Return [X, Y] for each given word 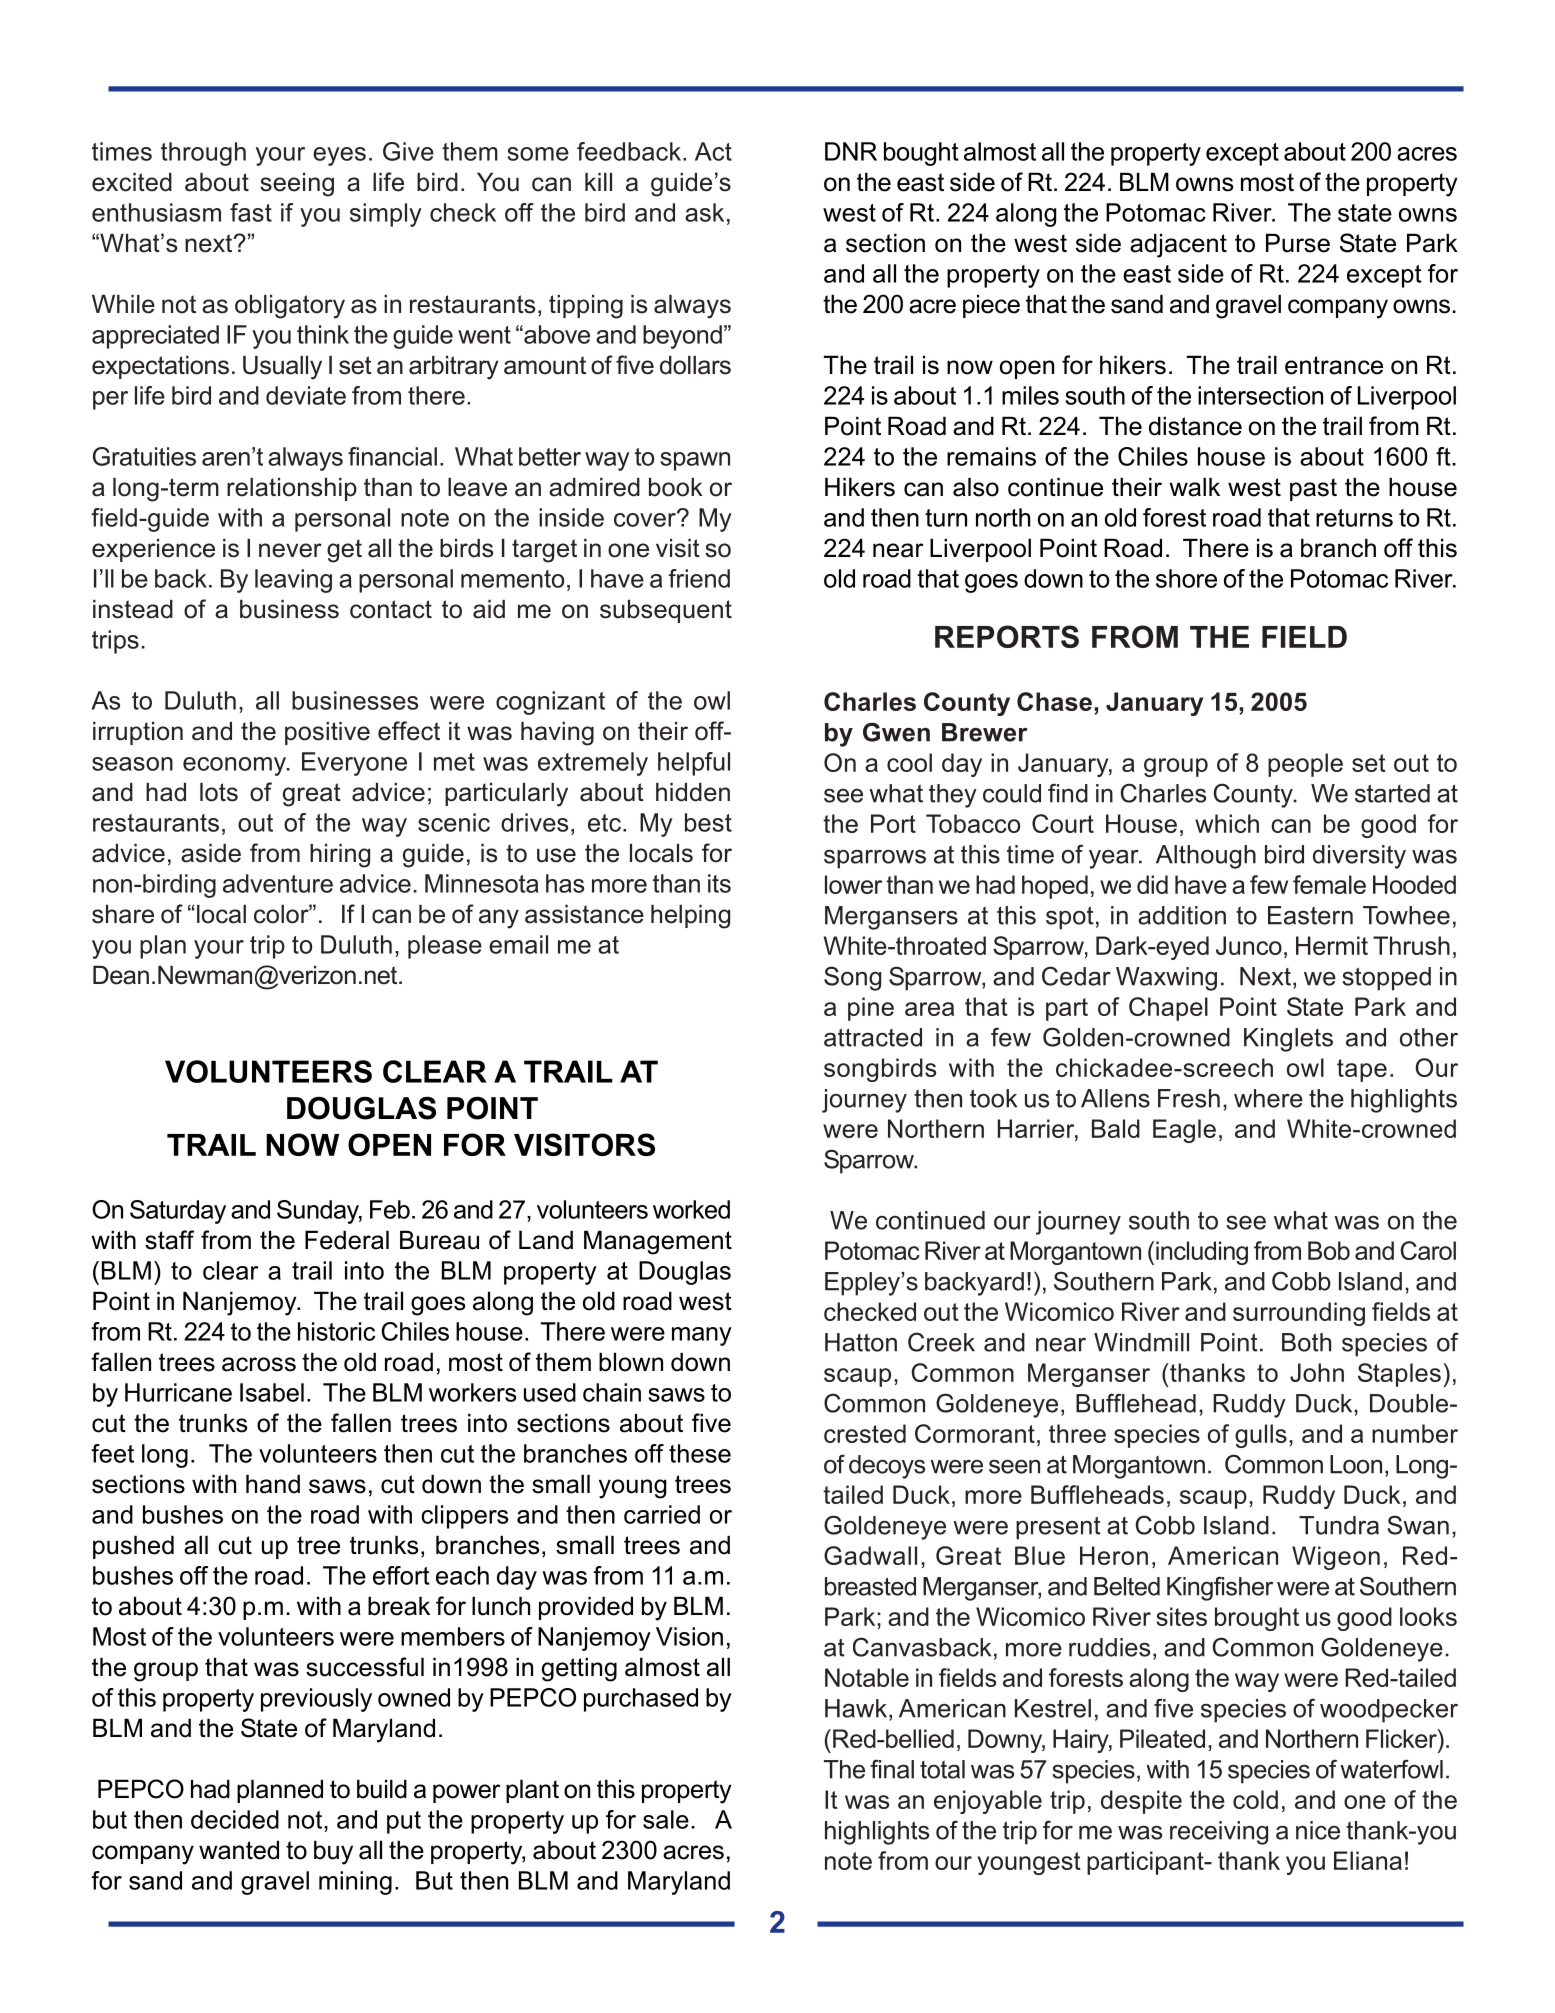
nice [1318, 1830]
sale [666, 1819]
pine [871, 1009]
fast [251, 212]
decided [235, 1819]
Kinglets [1288, 1040]
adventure [278, 883]
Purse [1298, 243]
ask [704, 212]
